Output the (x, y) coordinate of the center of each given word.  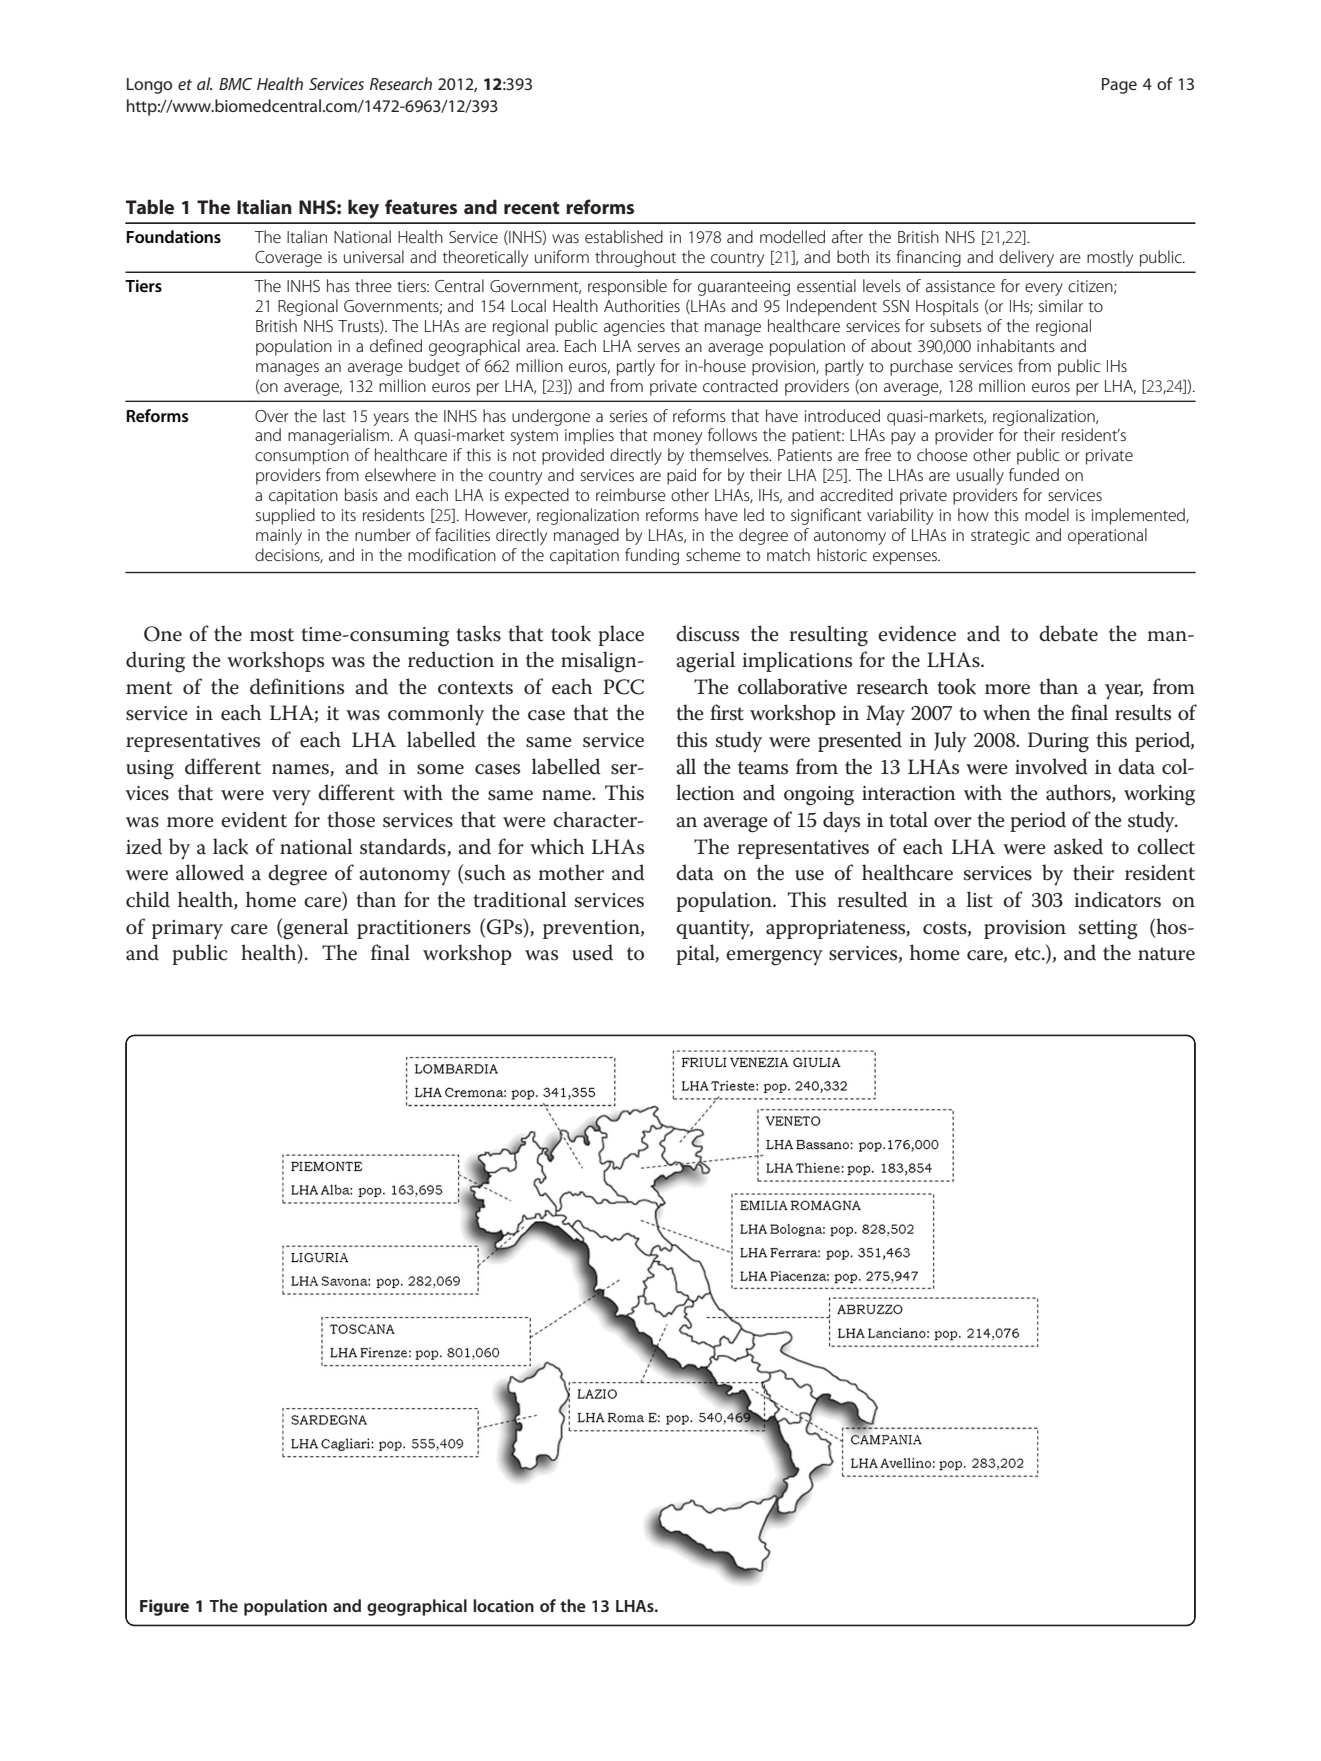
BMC (235, 84)
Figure (164, 1607)
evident (254, 819)
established (624, 236)
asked (1078, 846)
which (557, 846)
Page (1119, 86)
